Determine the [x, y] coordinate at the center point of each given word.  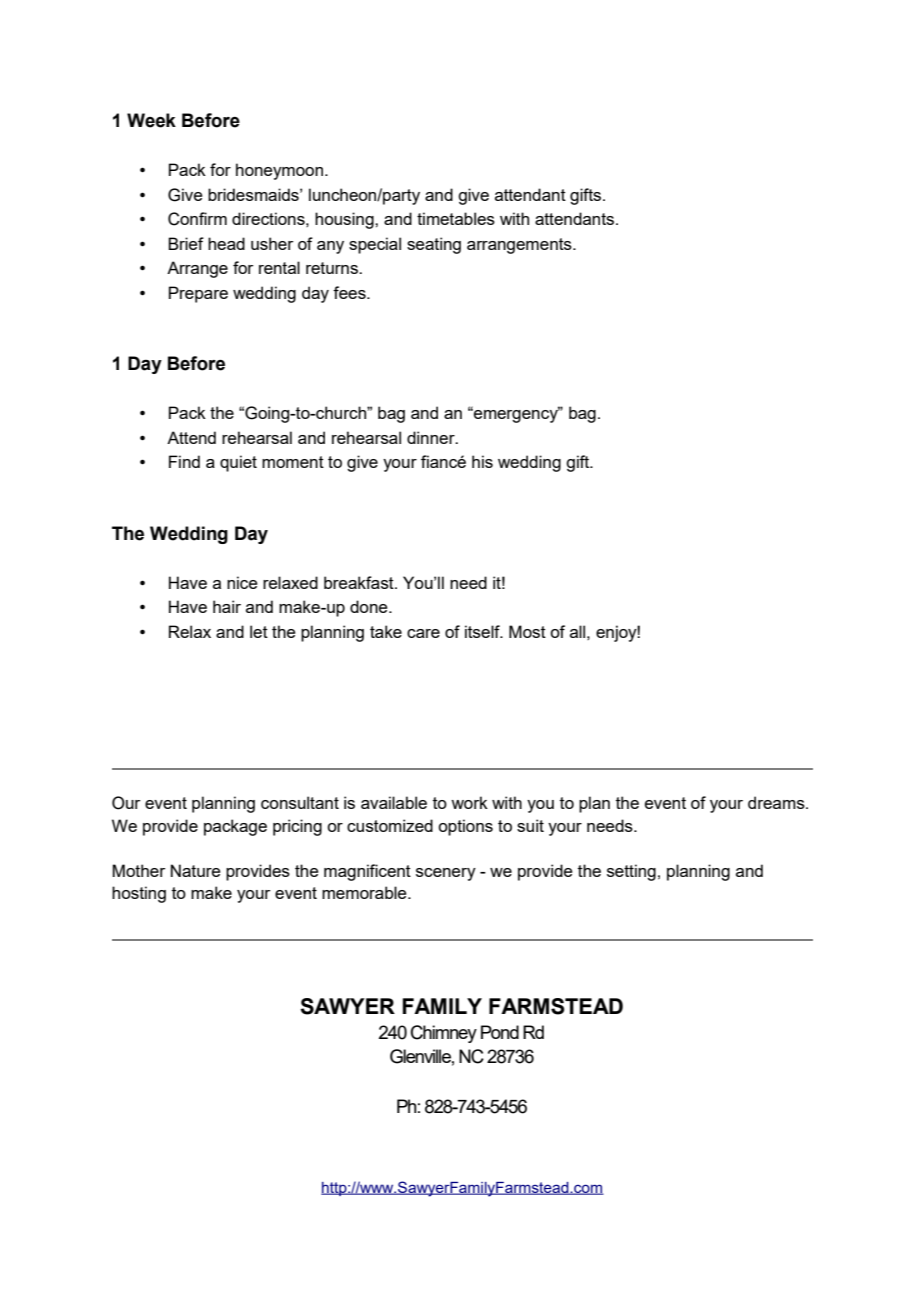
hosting [139, 894]
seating [434, 245]
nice [242, 582]
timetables [456, 218]
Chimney [444, 1034]
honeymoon [281, 171]
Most [527, 631]
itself [483, 631]
